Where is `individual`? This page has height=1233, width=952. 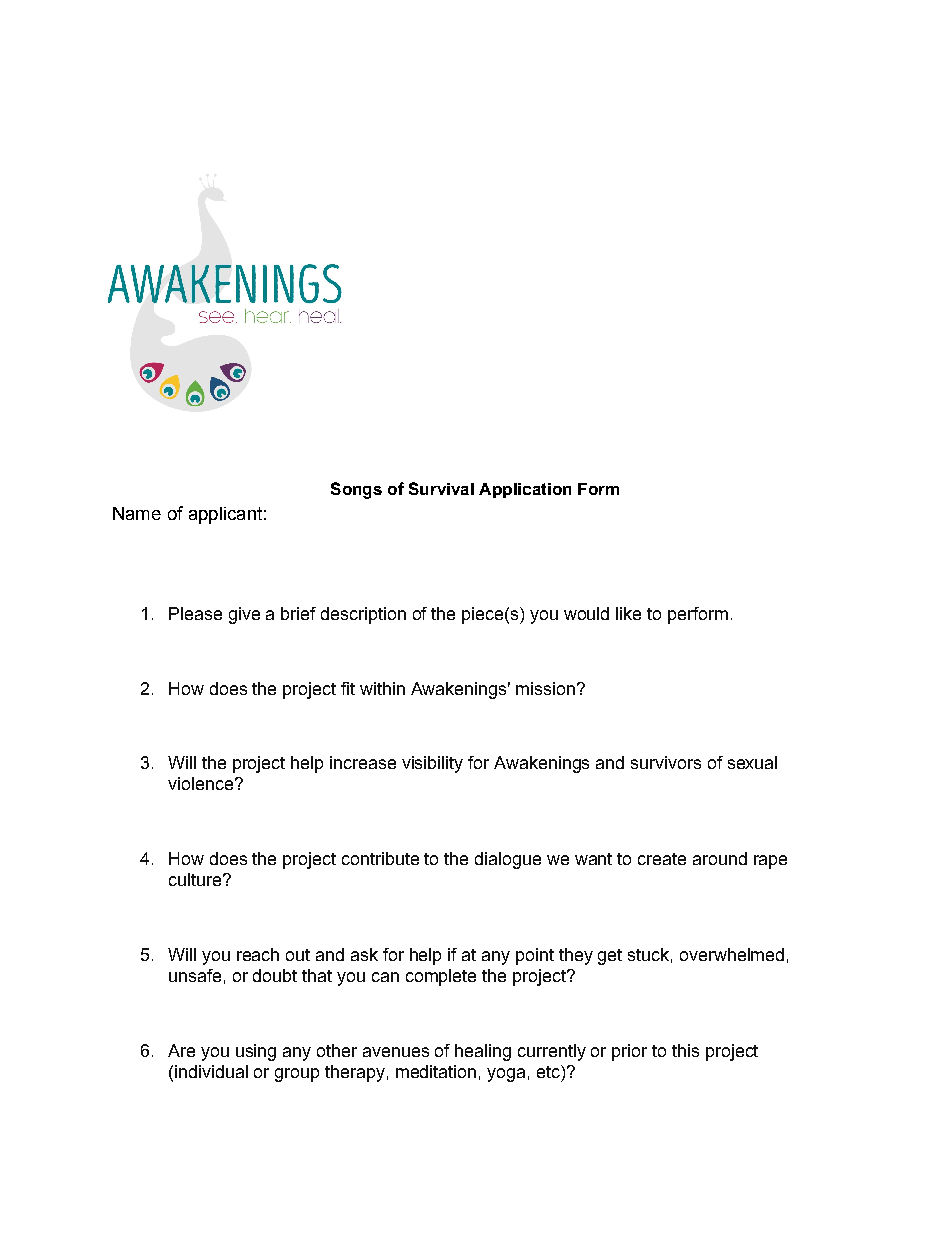 individual is located at coordinates (211, 1071).
